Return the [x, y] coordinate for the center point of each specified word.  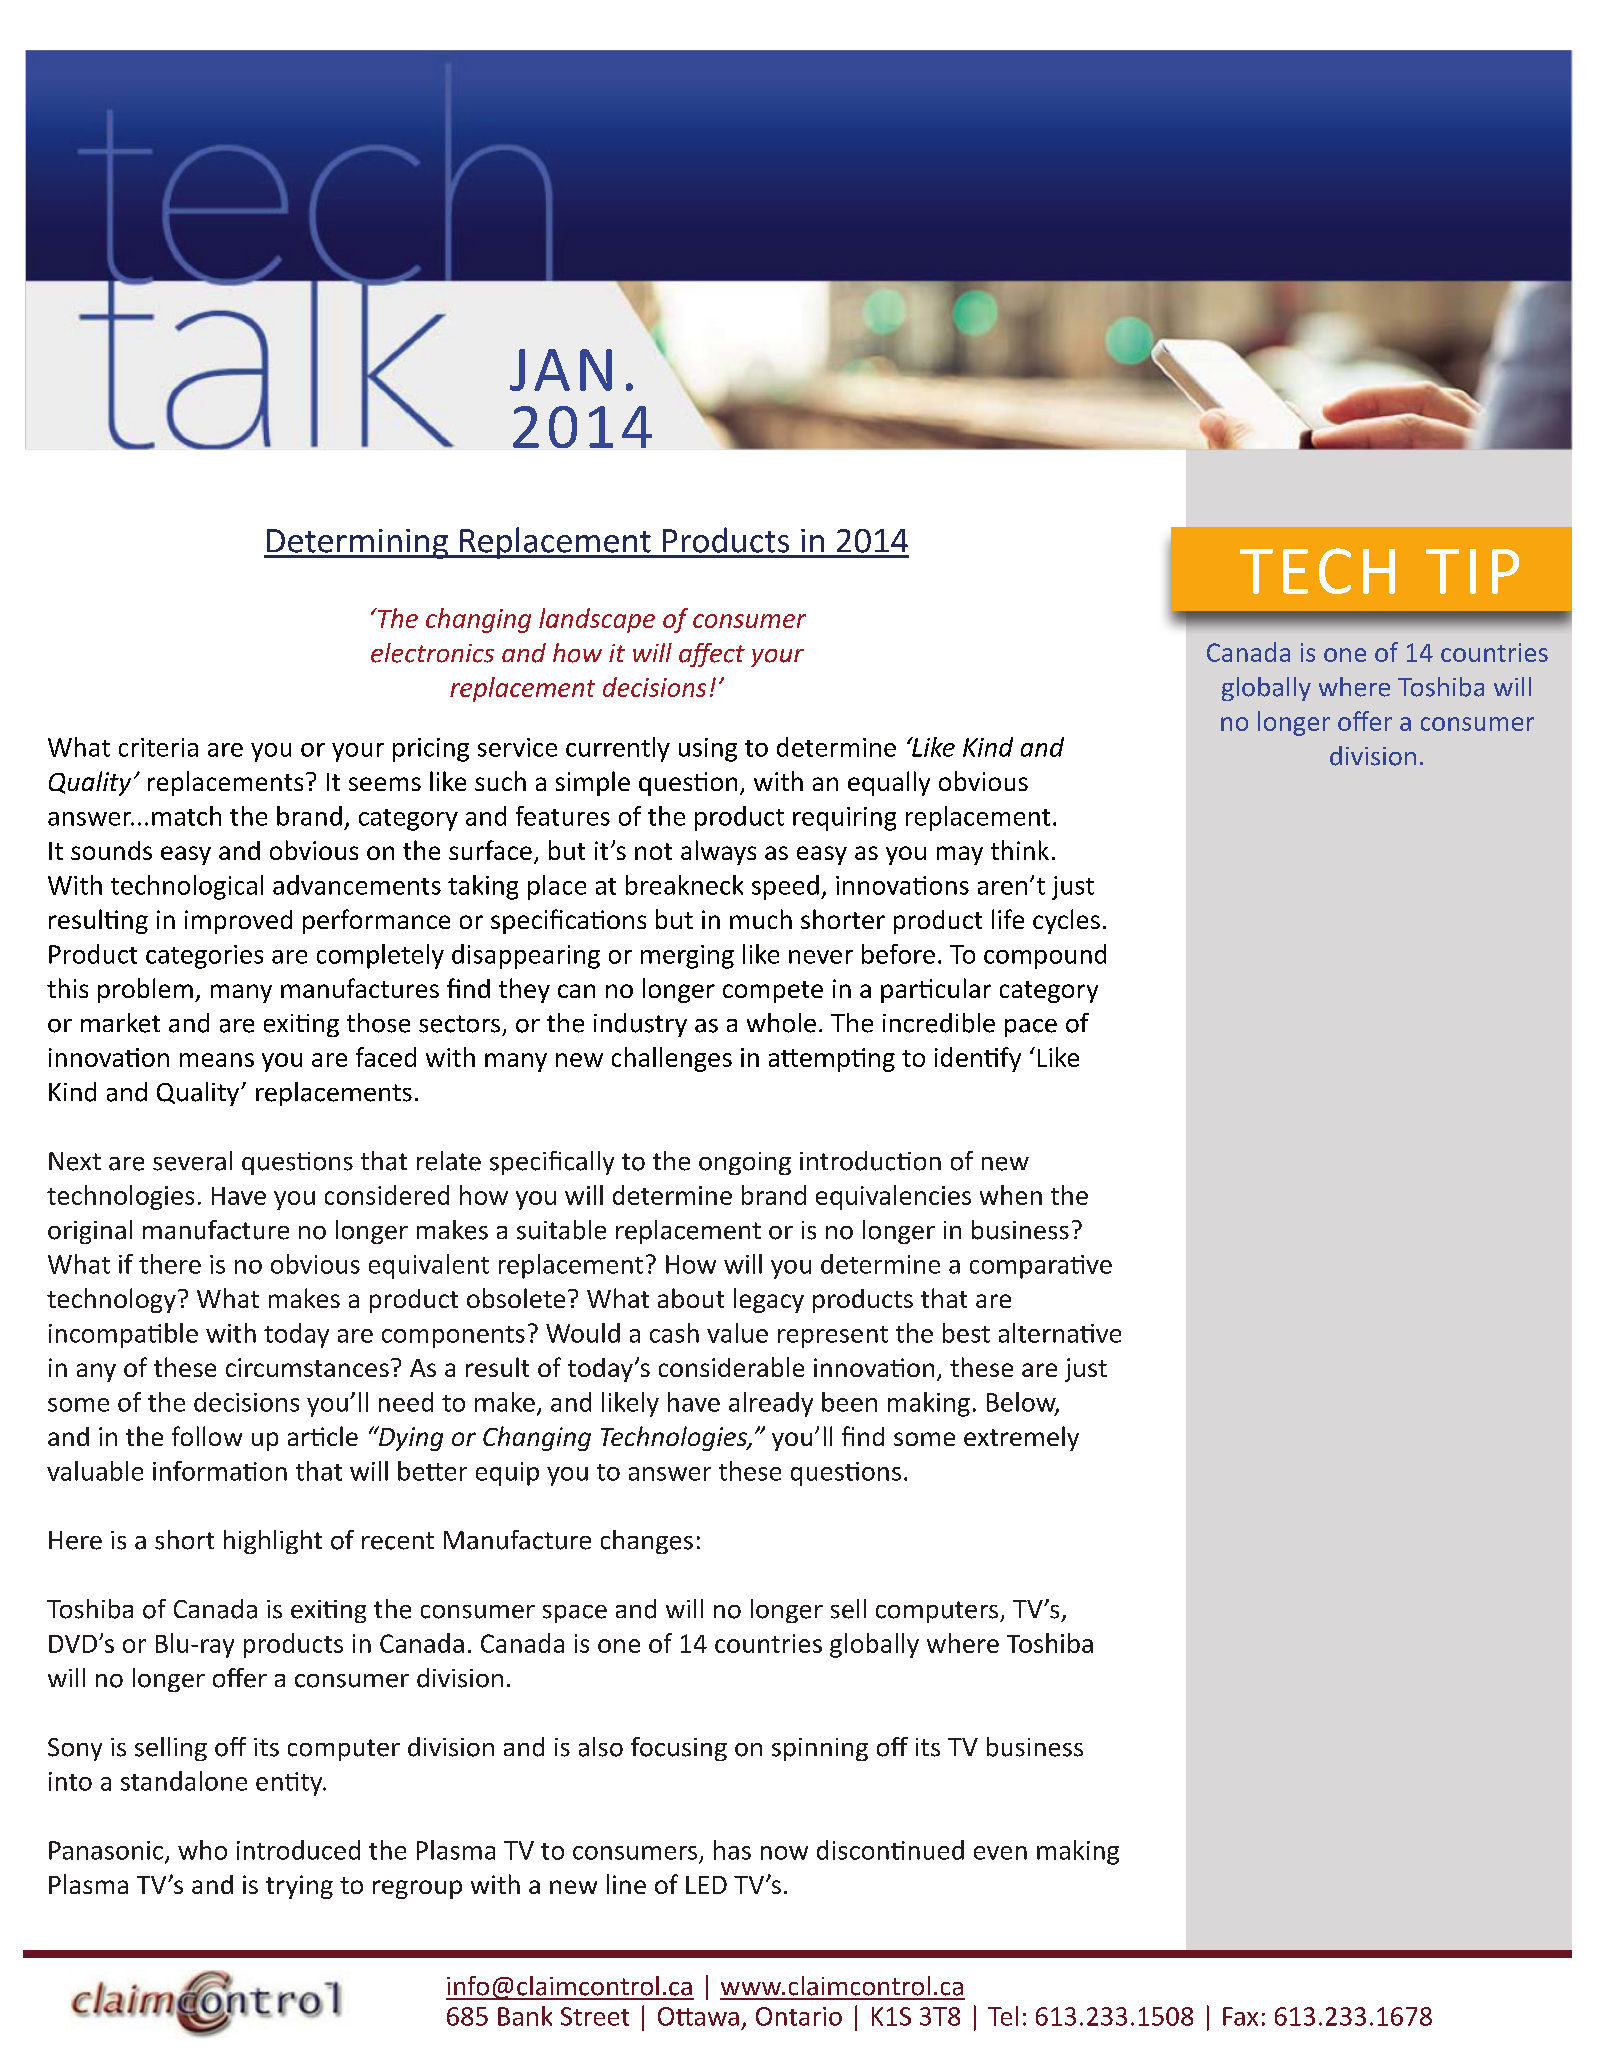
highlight [273, 1542]
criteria [158, 747]
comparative [1041, 1267]
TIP [1472, 571]
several [192, 1161]
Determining [357, 544]
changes [647, 1542]
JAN [561, 370]
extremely [1021, 1438]
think [1020, 850]
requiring [844, 819]
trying [299, 1887]
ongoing [745, 1163]
